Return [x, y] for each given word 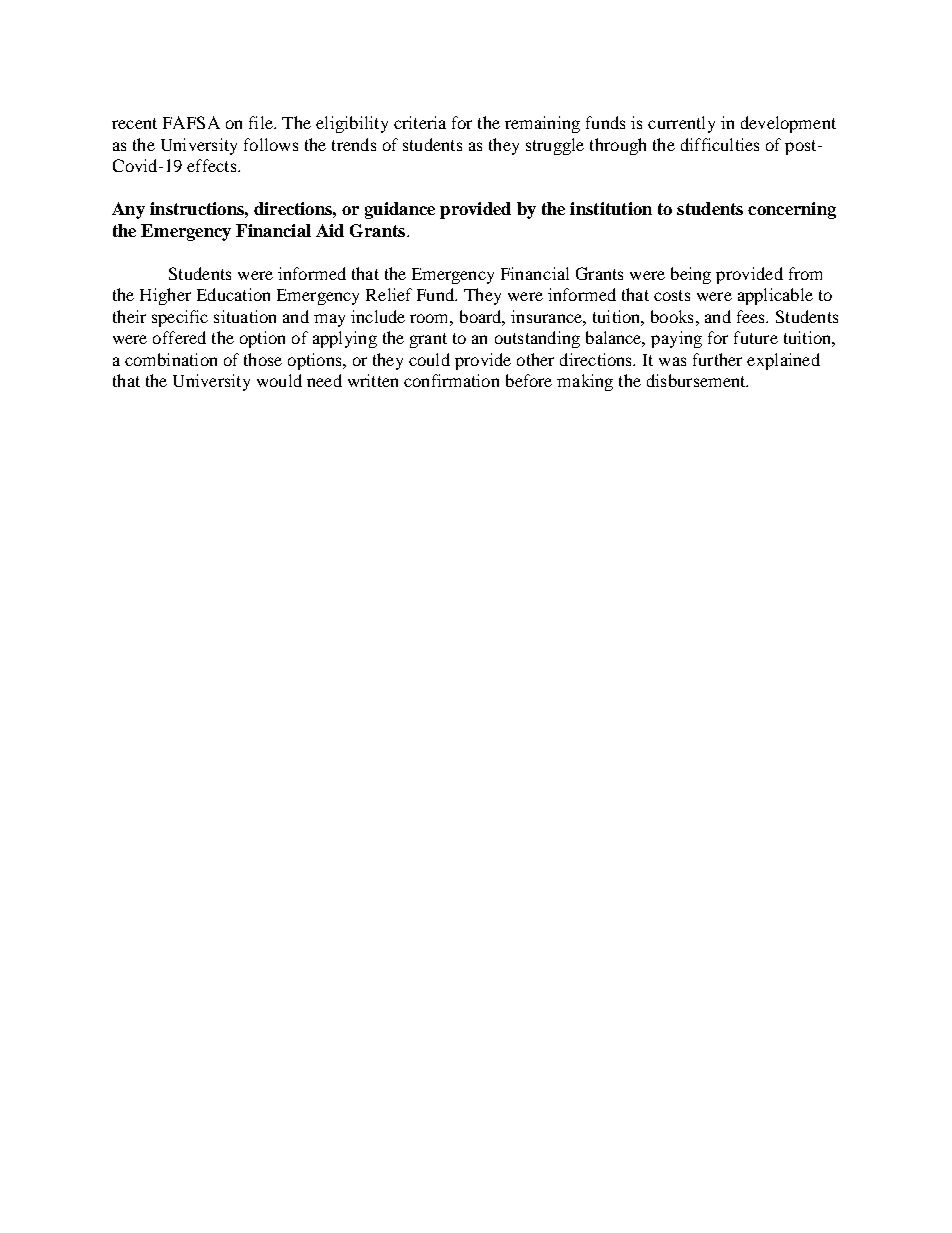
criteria [420, 122]
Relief [389, 294]
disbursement [697, 380]
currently [681, 124]
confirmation [451, 380]
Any [128, 210]
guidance [400, 210]
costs [672, 295]
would [279, 380]
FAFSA [191, 122]
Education [233, 294]
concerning [792, 210]
